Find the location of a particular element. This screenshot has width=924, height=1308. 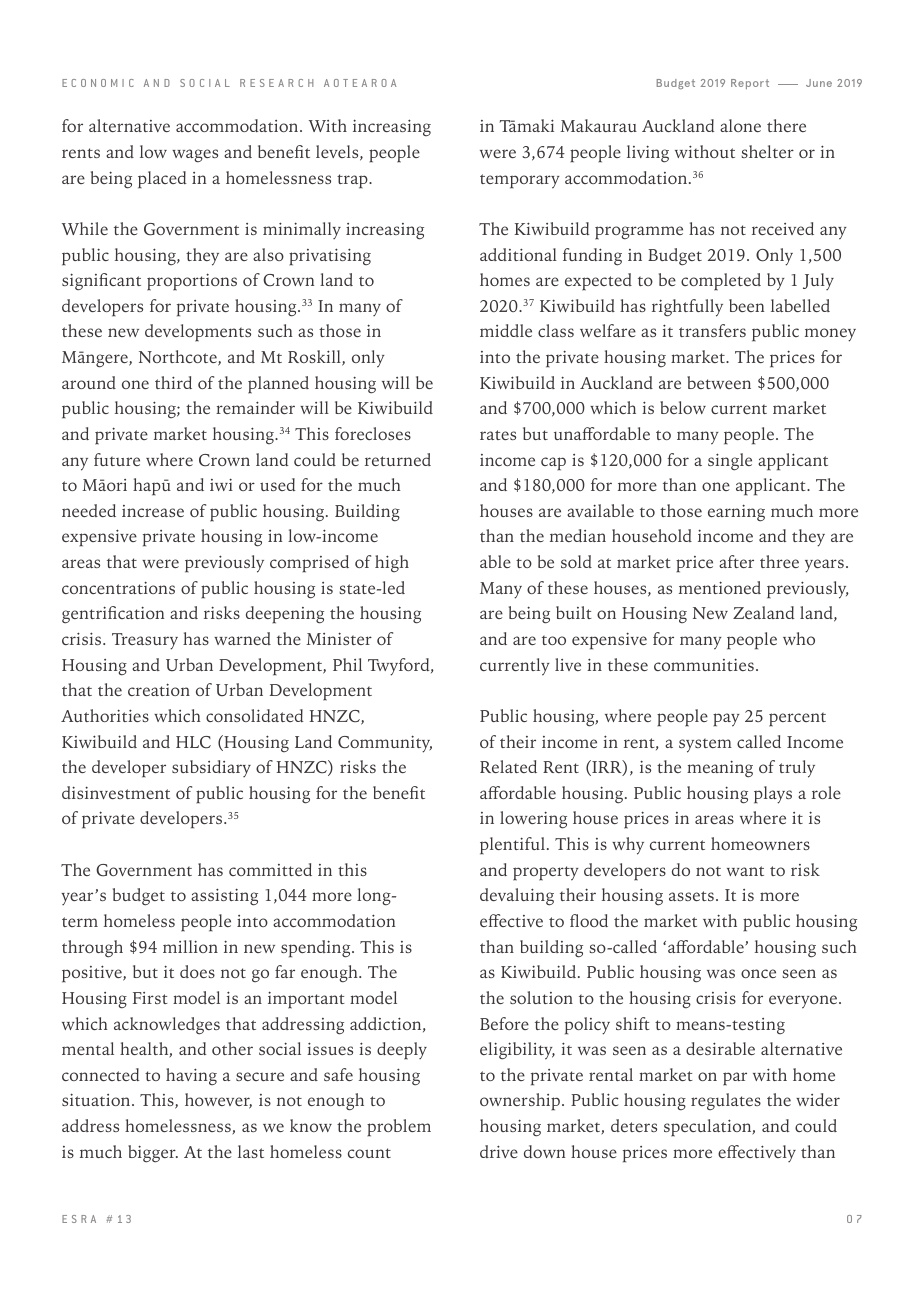

between is located at coordinates (719, 382).
